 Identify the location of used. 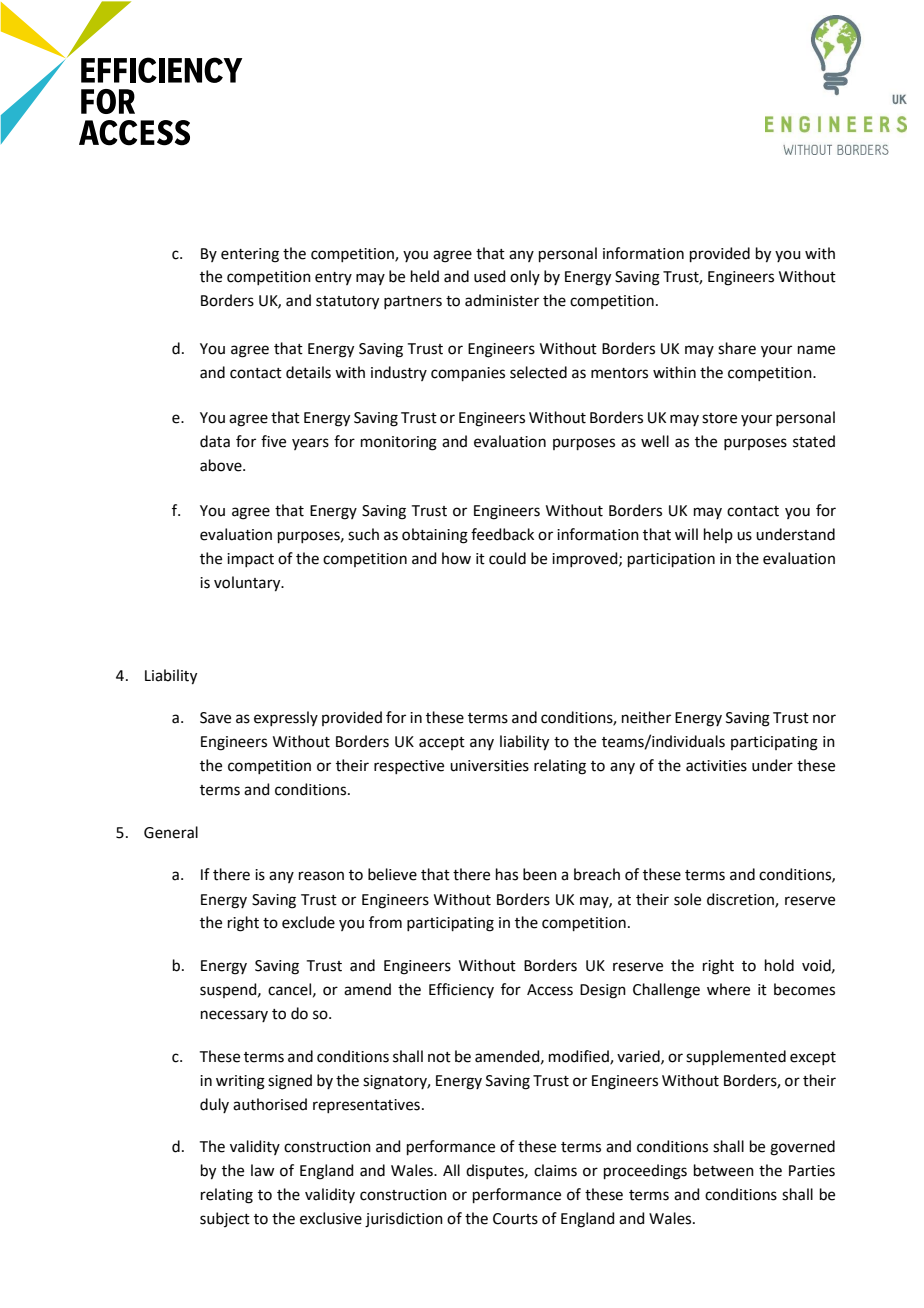
(490, 276).
